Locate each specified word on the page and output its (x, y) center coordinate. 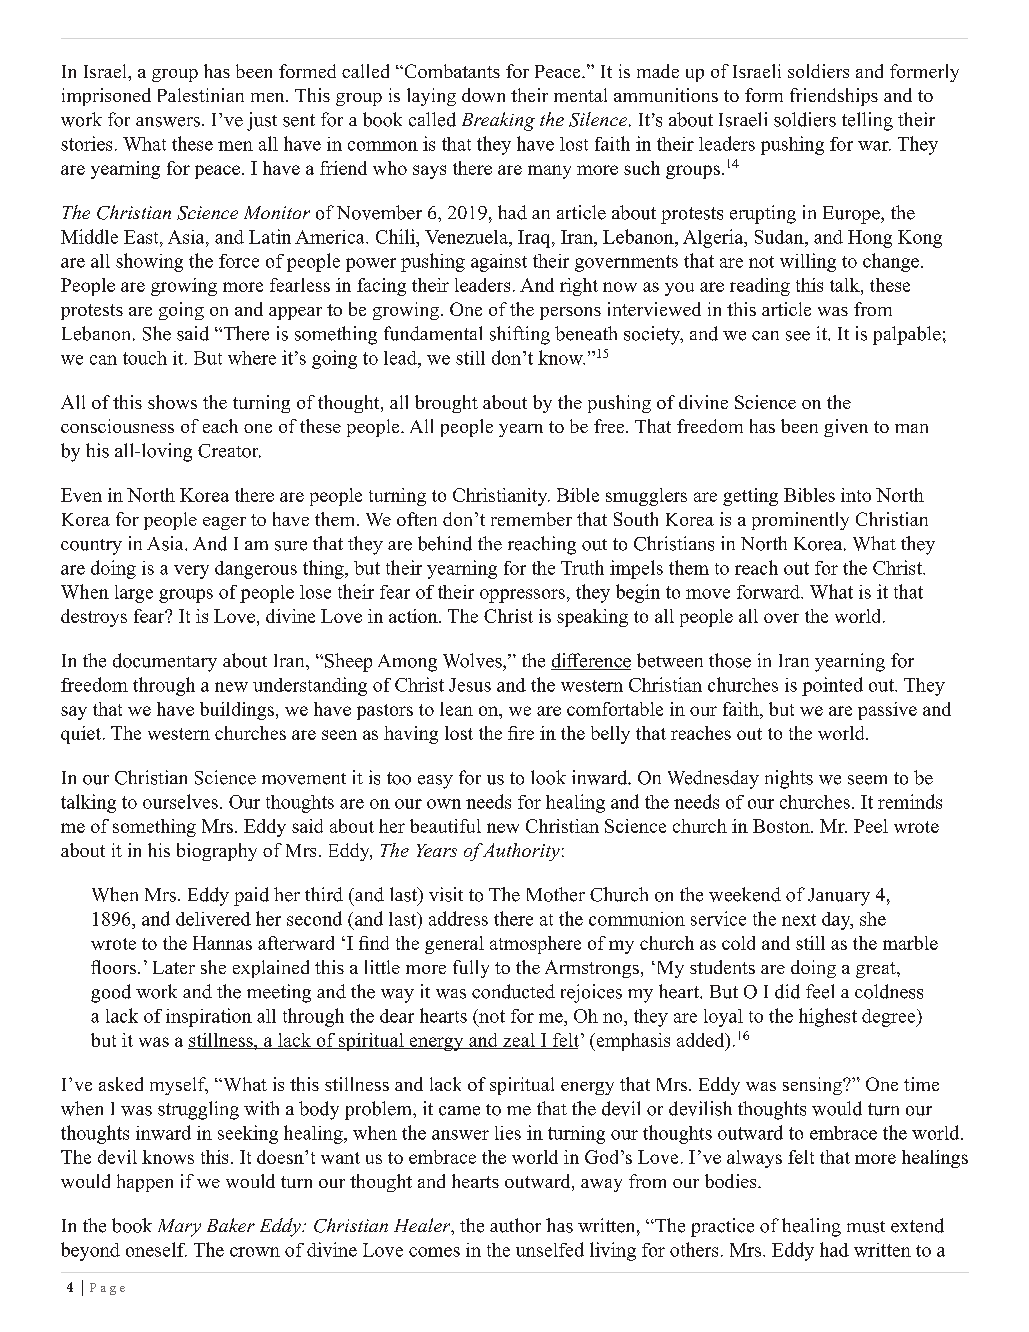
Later (174, 967)
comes (434, 1252)
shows (172, 402)
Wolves (473, 660)
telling (867, 121)
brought (446, 404)
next (799, 920)
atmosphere (535, 945)
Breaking (498, 121)
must (866, 1227)
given (846, 428)
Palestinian (201, 95)
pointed (832, 686)
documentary (165, 662)
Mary (179, 1228)
